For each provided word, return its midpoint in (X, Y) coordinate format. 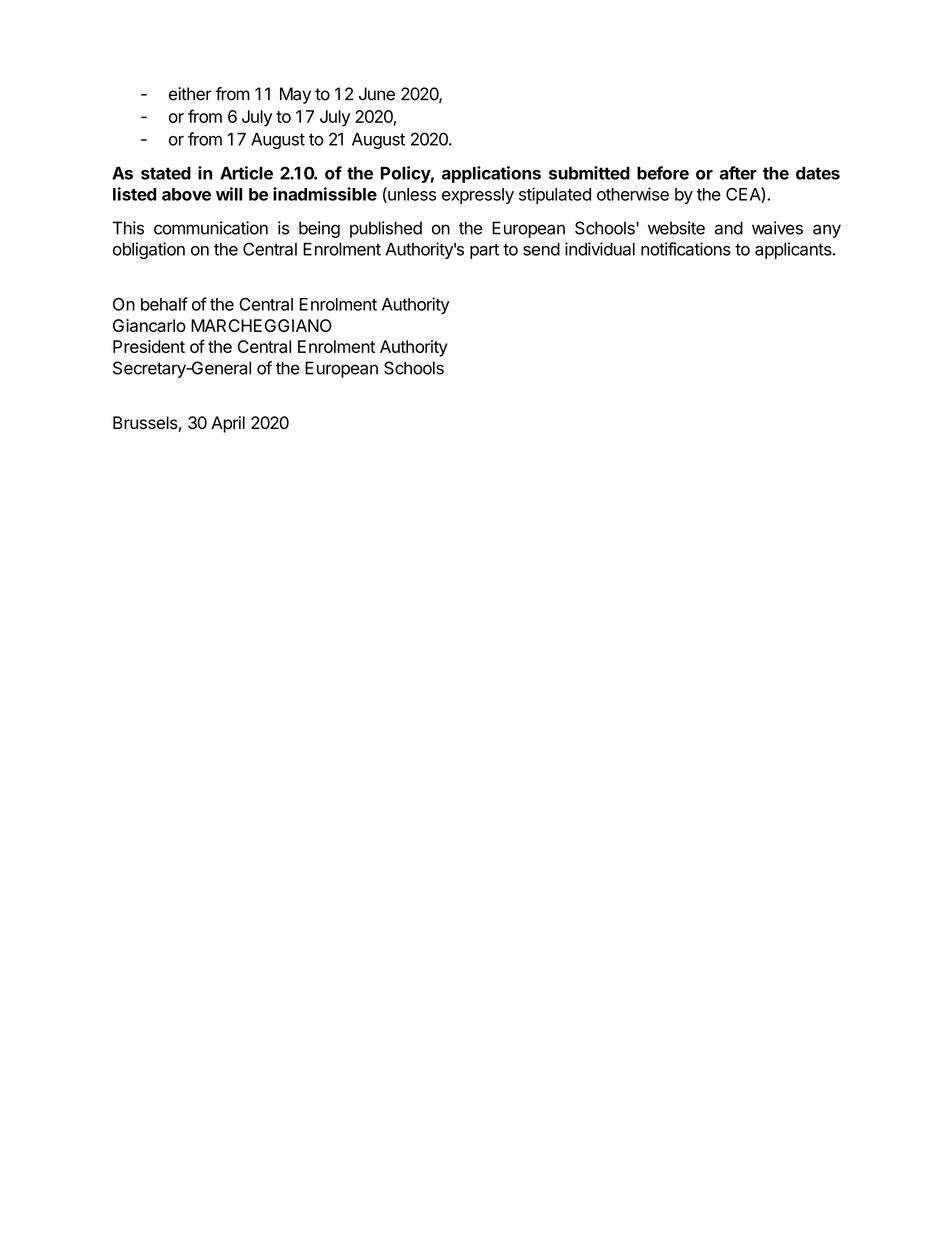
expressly (478, 196)
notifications (686, 249)
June (377, 94)
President (149, 346)
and (729, 228)
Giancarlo (149, 325)
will (229, 194)
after (738, 173)
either (190, 94)
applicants (794, 250)
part (484, 251)
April (228, 424)
